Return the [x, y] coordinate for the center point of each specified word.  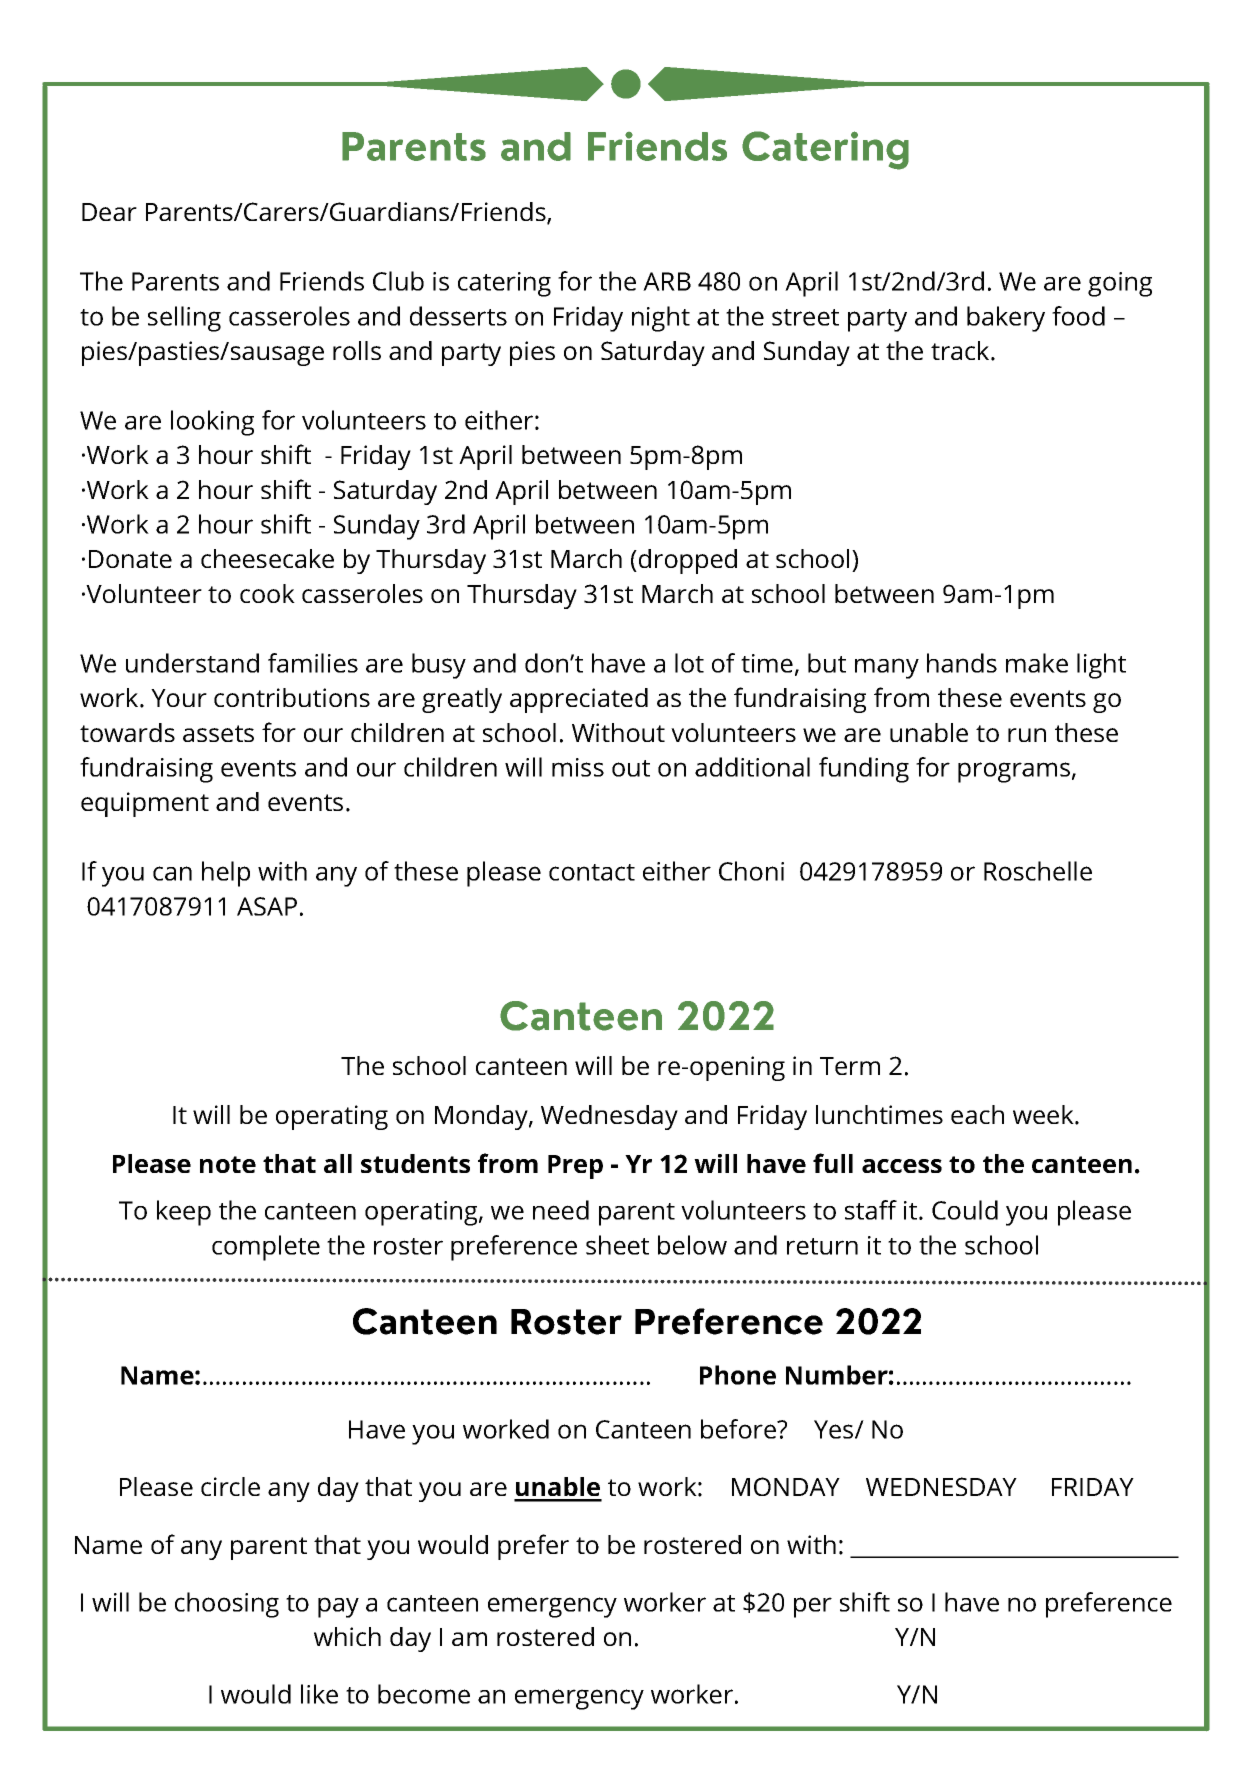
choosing [227, 1605]
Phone [738, 1375]
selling [184, 319]
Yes [835, 1429]
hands [962, 663]
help [226, 874]
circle [230, 1486]
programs [1014, 772]
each [977, 1114]
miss [578, 767]
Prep [575, 1167]
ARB [667, 281]
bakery [1006, 319]
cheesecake [267, 558]
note [228, 1164]
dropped [686, 561]
